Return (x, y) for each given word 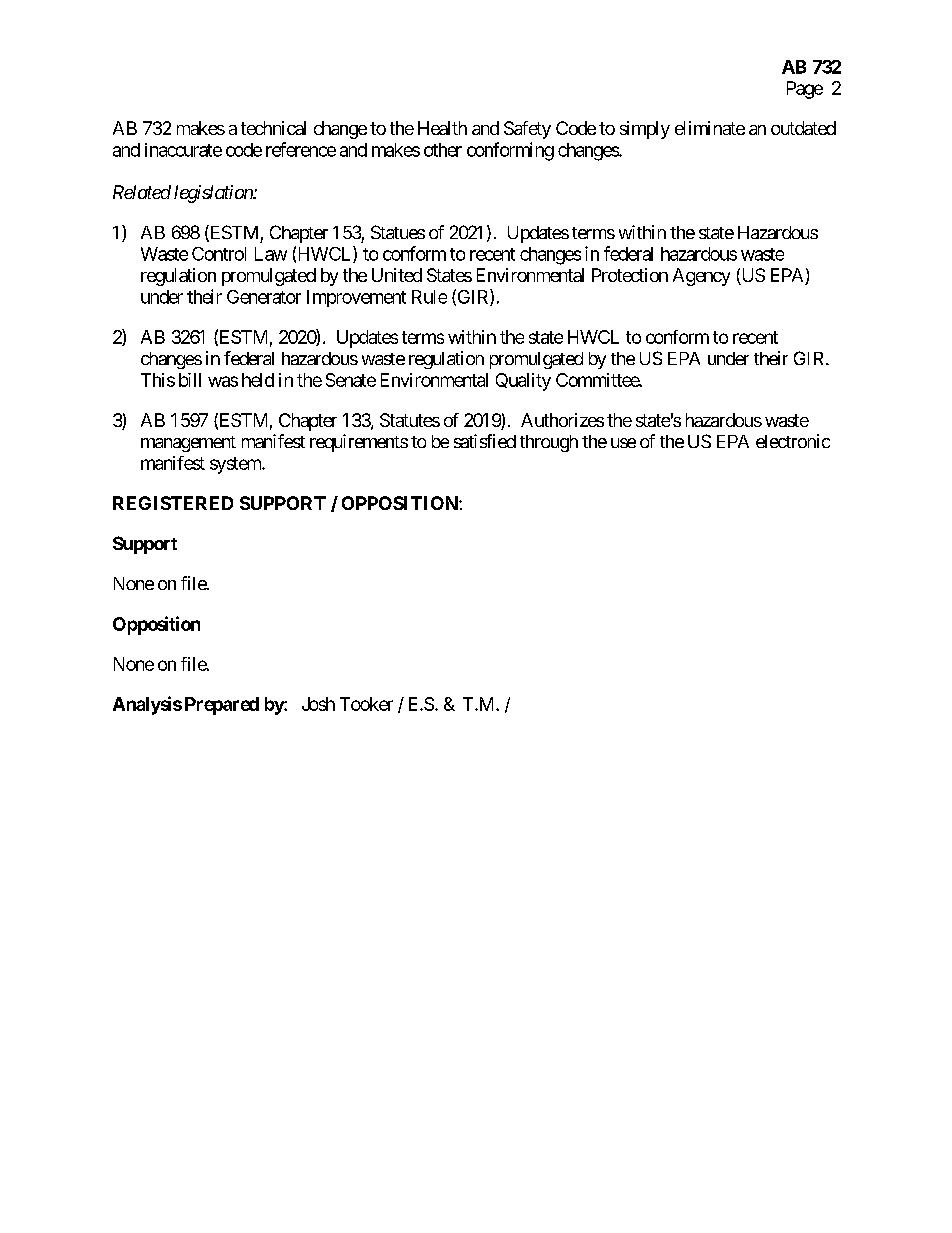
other (443, 150)
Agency (701, 277)
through (549, 443)
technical (273, 128)
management (188, 444)
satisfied (485, 441)
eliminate (710, 128)
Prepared (222, 706)
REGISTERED (173, 503)
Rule (429, 297)
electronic (793, 441)
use (623, 443)
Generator (264, 297)
